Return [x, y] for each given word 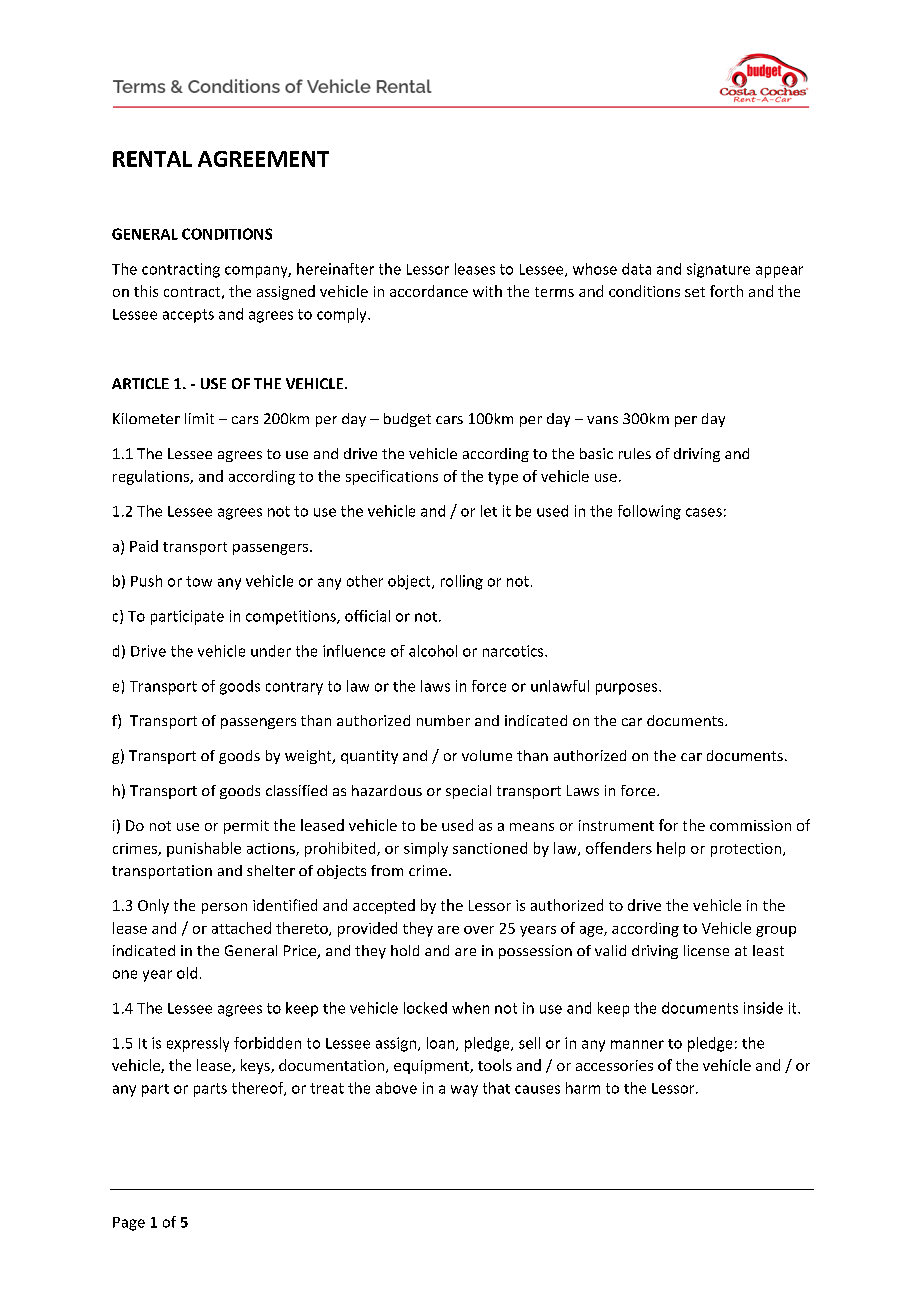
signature [718, 270]
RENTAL [152, 159]
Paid [144, 546]
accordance [429, 291]
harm [583, 1088]
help [671, 849]
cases [704, 512]
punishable [204, 849]
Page [129, 1224]
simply [426, 849]
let [489, 511]
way [464, 1091]
